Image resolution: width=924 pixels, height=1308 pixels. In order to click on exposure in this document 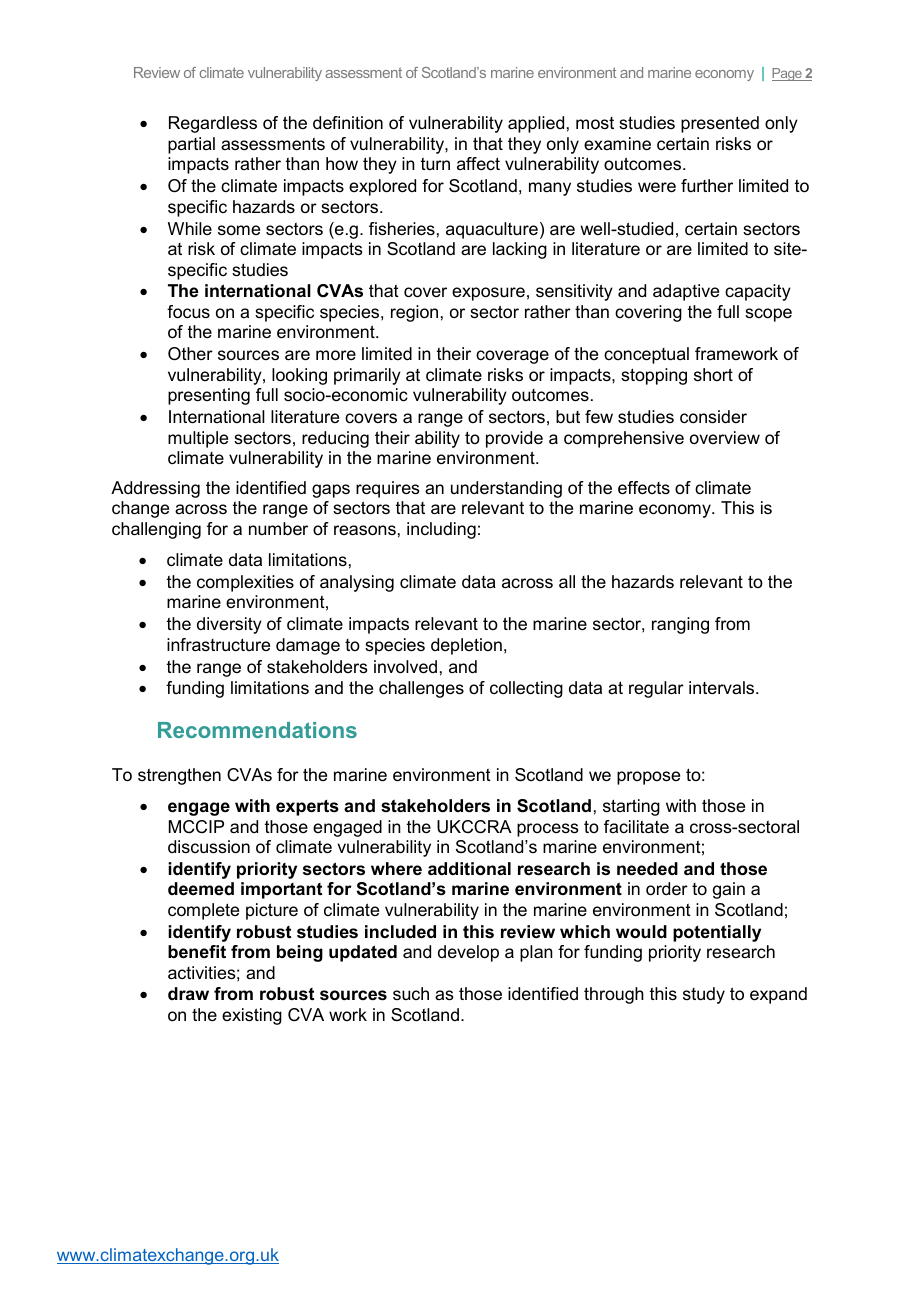, I will do `click(488, 294)`.
